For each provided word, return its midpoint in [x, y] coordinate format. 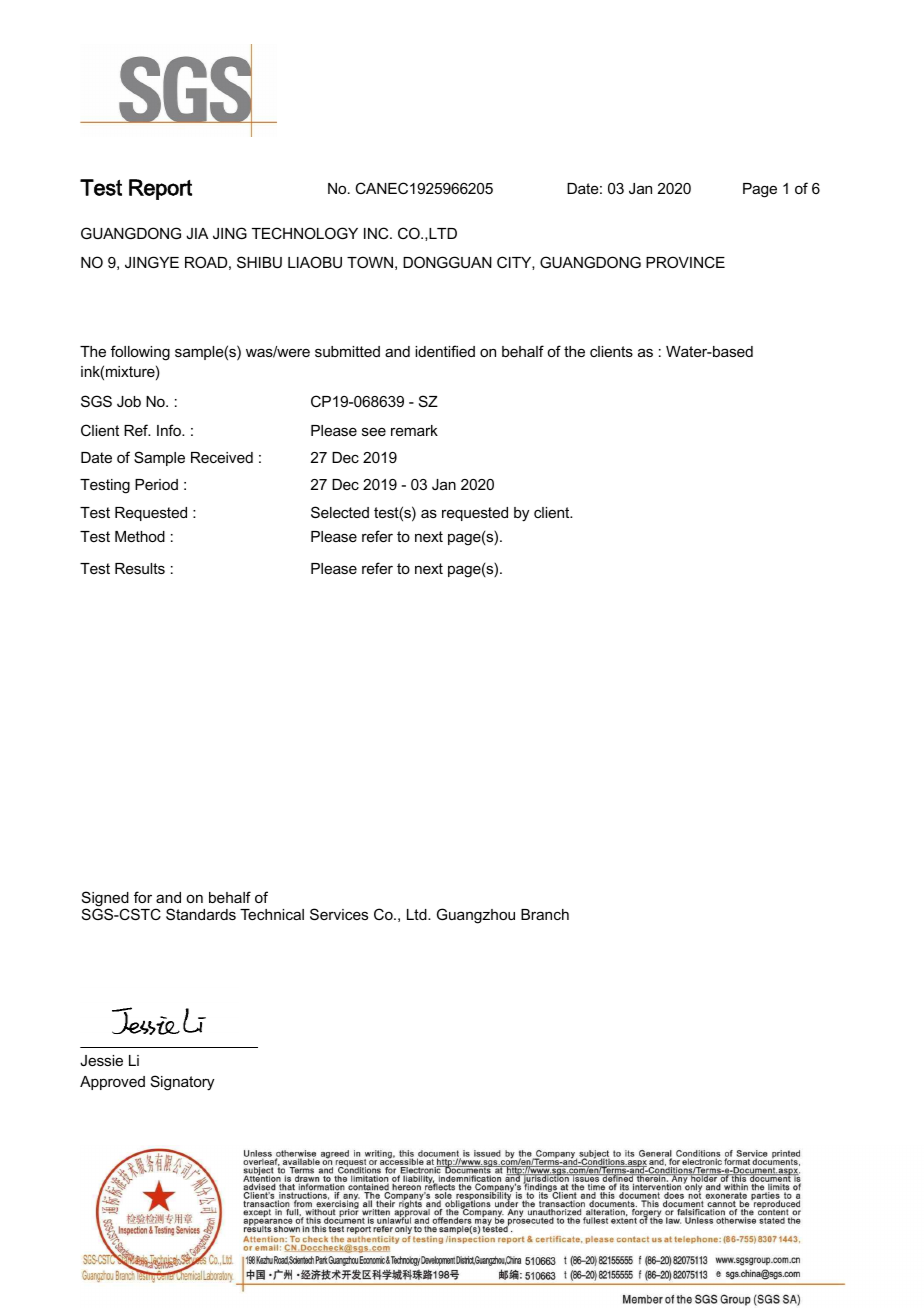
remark [414, 430]
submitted [347, 351]
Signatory [182, 1083]
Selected [340, 512]
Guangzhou [476, 916]
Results [140, 568]
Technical [272, 914]
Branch [545, 914]
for [143, 897]
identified [445, 351]
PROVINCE [685, 262]
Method [140, 536]
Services [339, 914]
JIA [197, 233]
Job [129, 401]
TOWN [370, 262]
